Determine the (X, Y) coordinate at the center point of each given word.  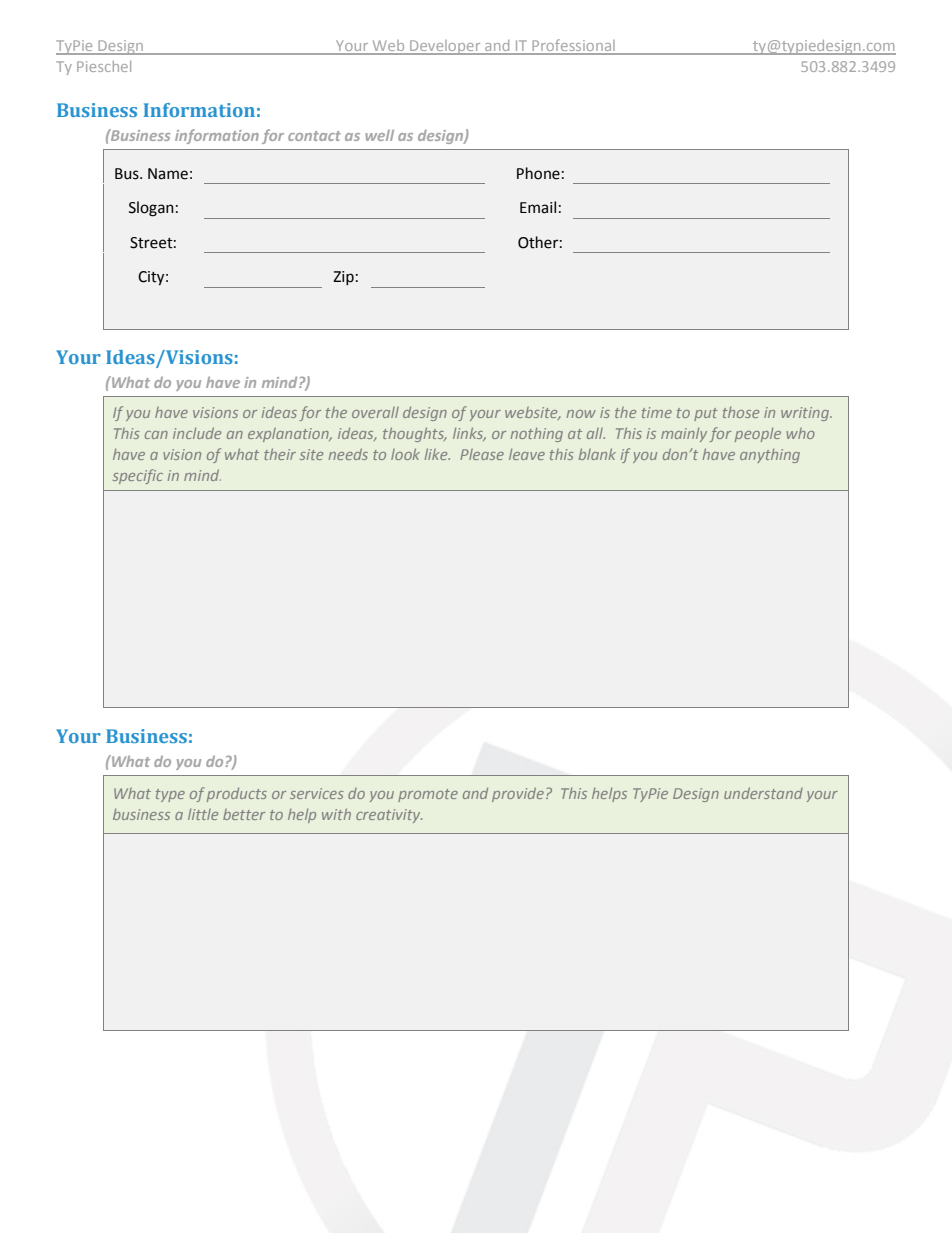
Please (482, 454)
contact (314, 136)
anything (770, 456)
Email (538, 207)
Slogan (151, 209)
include (197, 433)
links (469, 434)
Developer (445, 47)
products (237, 794)
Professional (573, 46)
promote (428, 795)
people (758, 435)
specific (138, 476)
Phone (538, 173)
